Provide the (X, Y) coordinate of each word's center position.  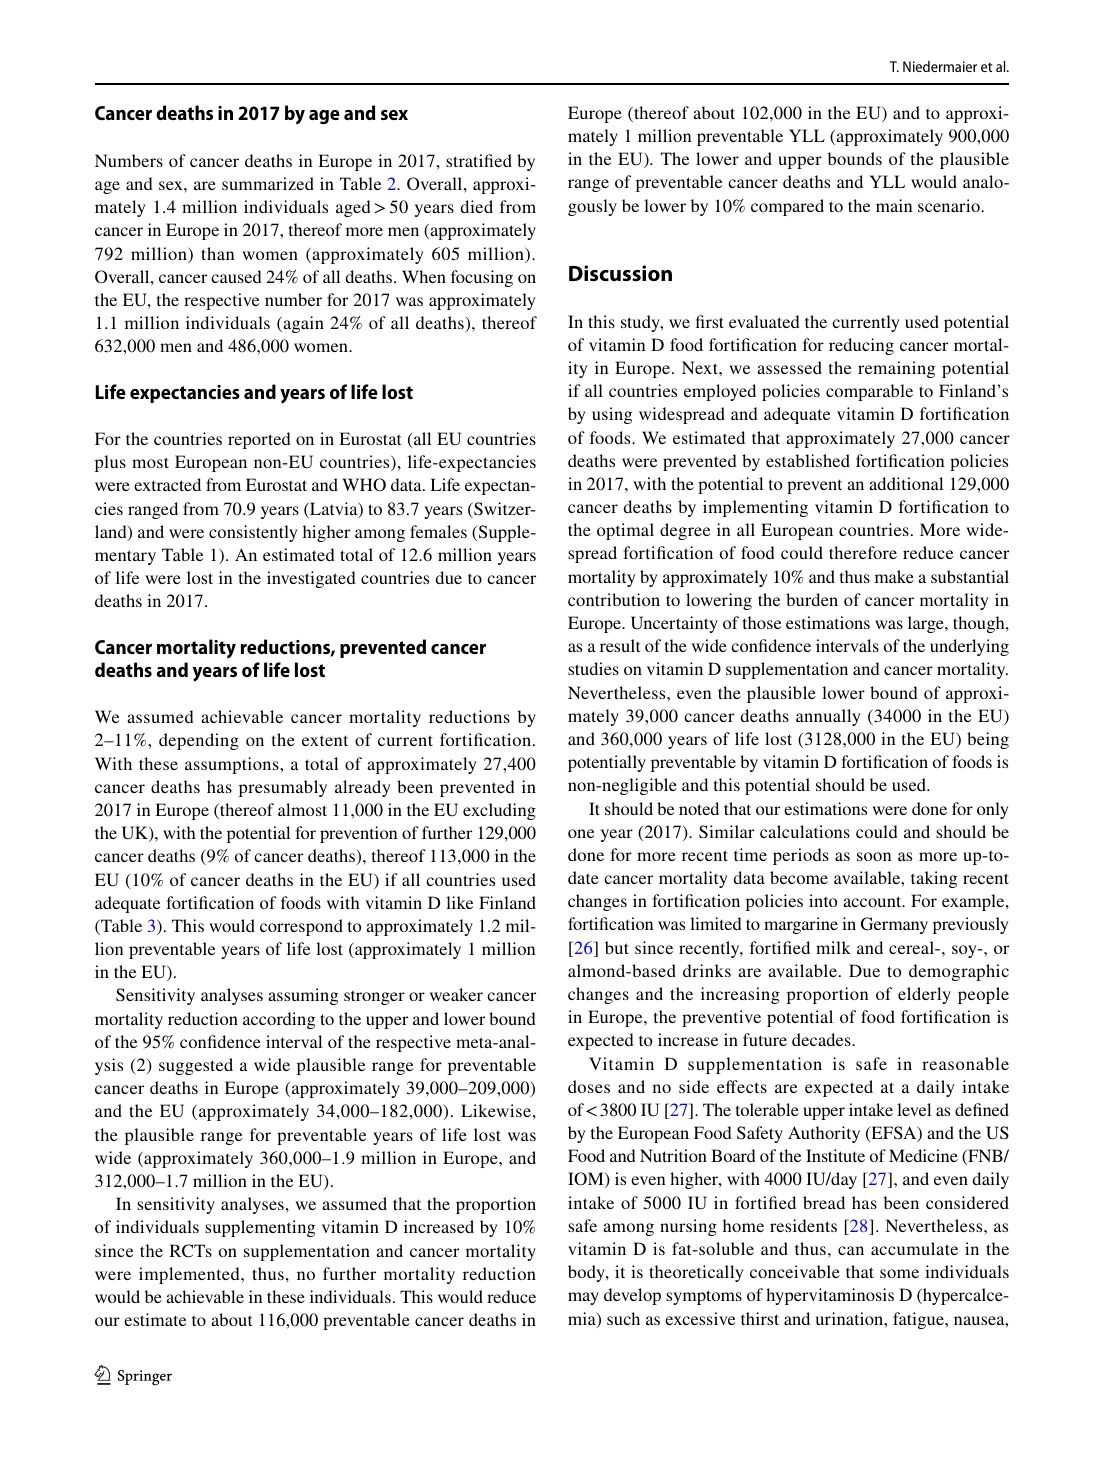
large (927, 624)
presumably (283, 788)
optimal (625, 531)
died (476, 206)
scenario (950, 205)
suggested (196, 1066)
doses (589, 1086)
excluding (499, 811)
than (217, 253)
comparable (869, 392)
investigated (311, 579)
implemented (190, 1275)
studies (593, 668)
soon (874, 856)
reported (259, 440)
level (914, 1109)
